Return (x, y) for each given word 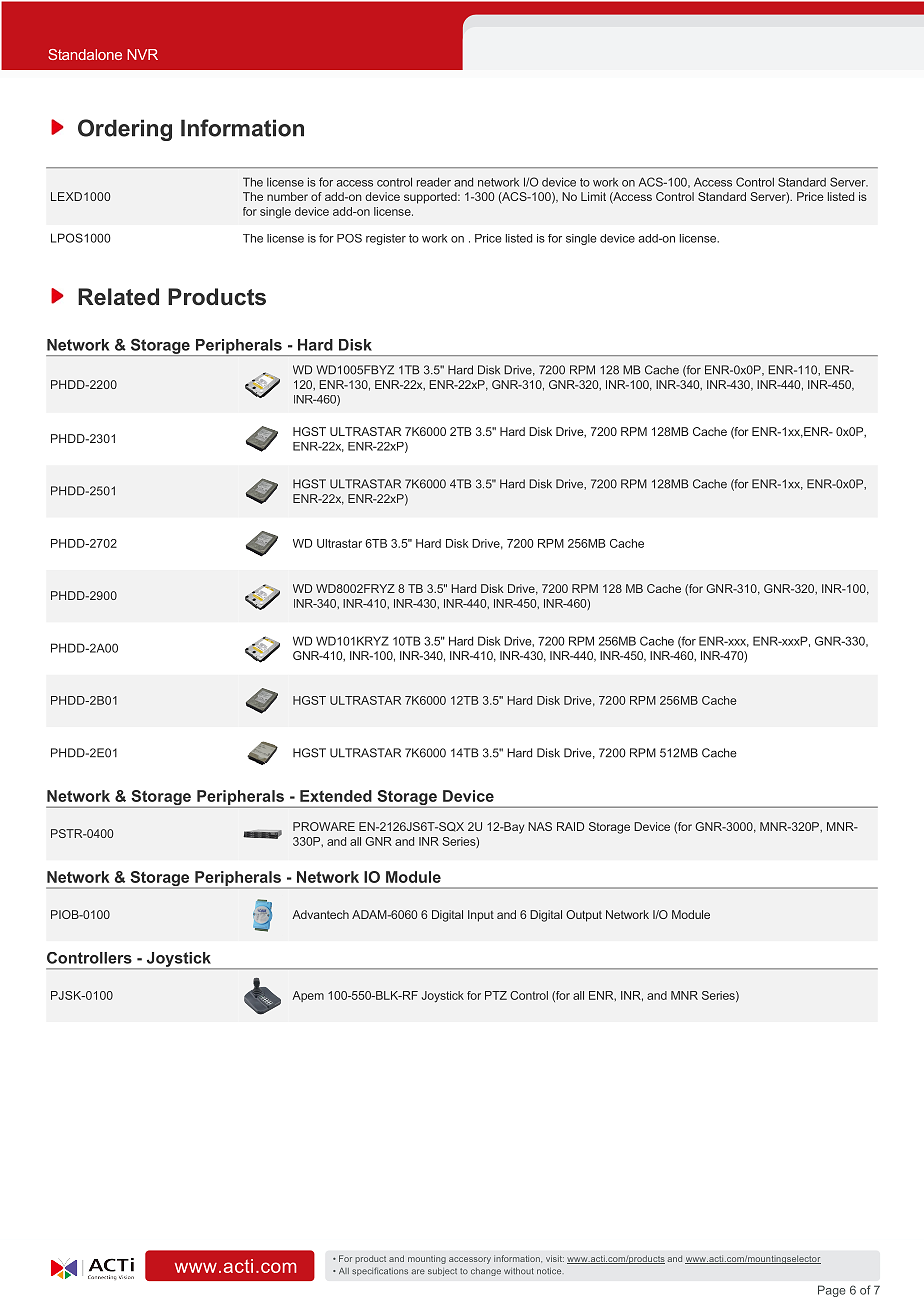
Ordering (125, 130)
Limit (593, 196)
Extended (336, 796)
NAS (540, 826)
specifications (380, 1271)
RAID (570, 826)
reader (434, 182)
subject (442, 1272)
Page (831, 1291)
